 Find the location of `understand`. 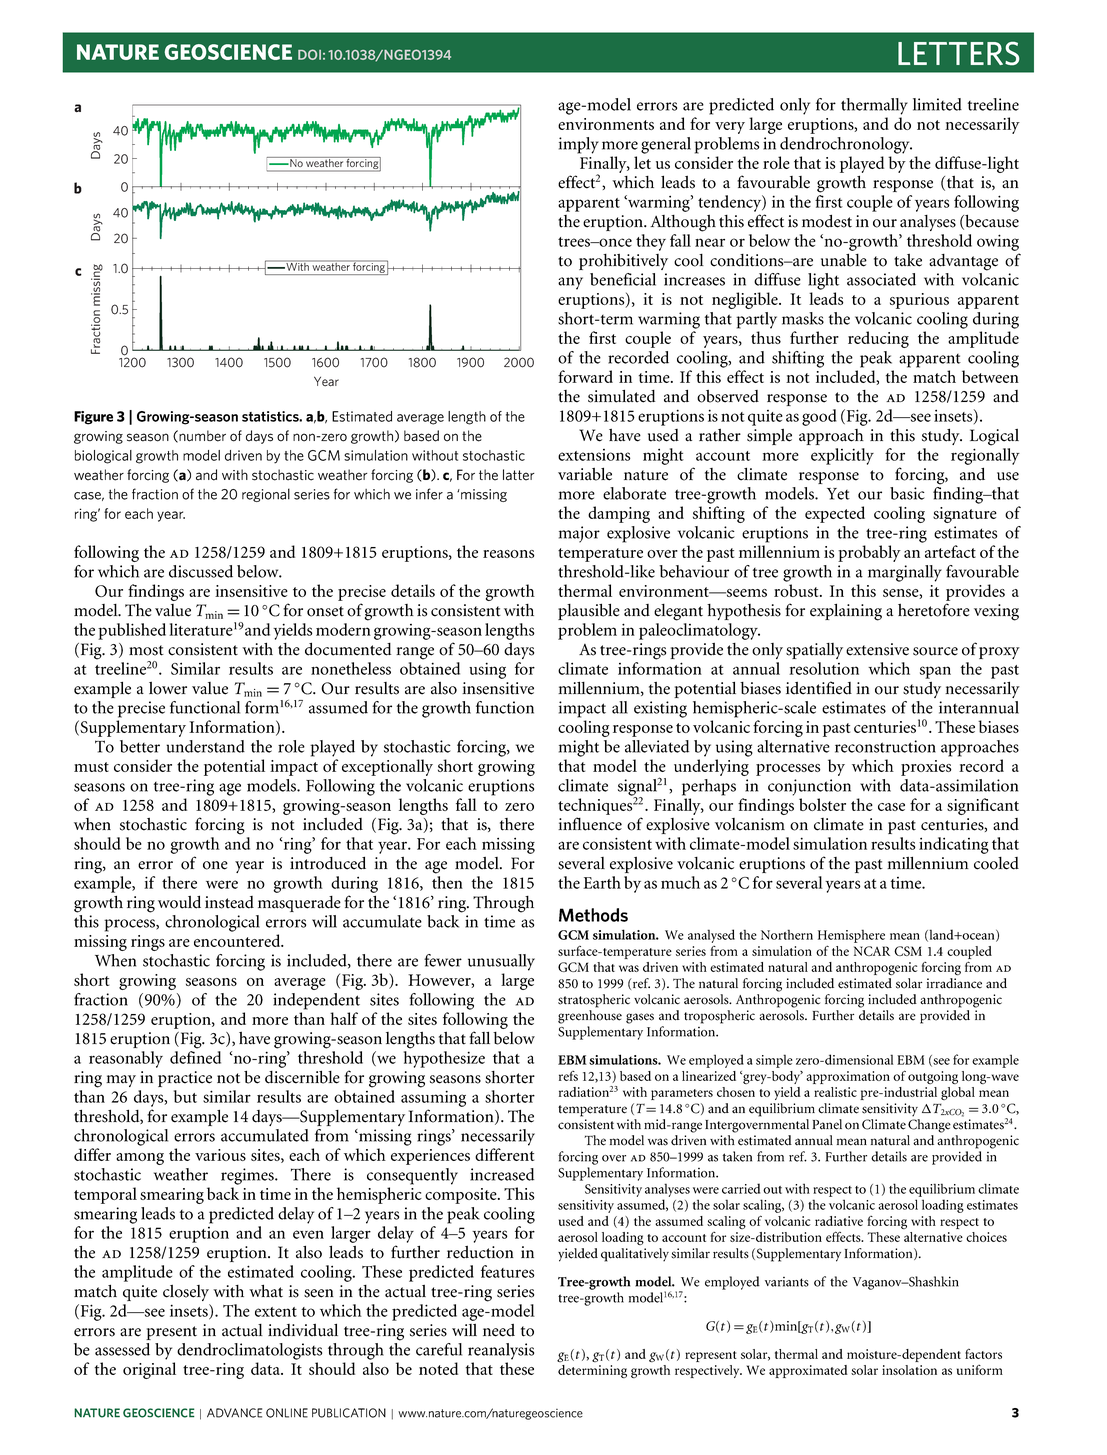

understand is located at coordinates (205, 746).
